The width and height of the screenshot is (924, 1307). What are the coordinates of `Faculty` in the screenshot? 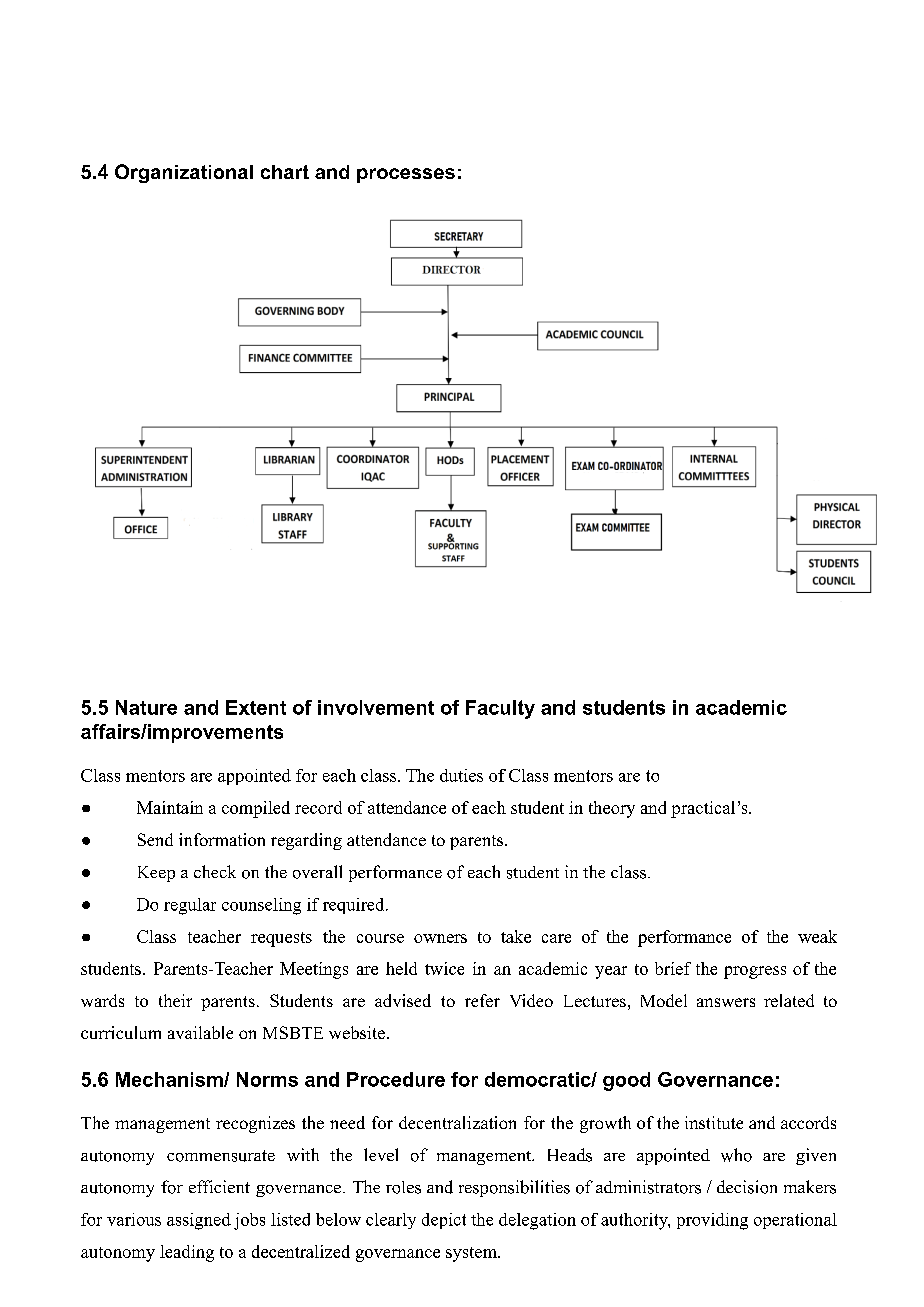 It's located at (500, 709).
